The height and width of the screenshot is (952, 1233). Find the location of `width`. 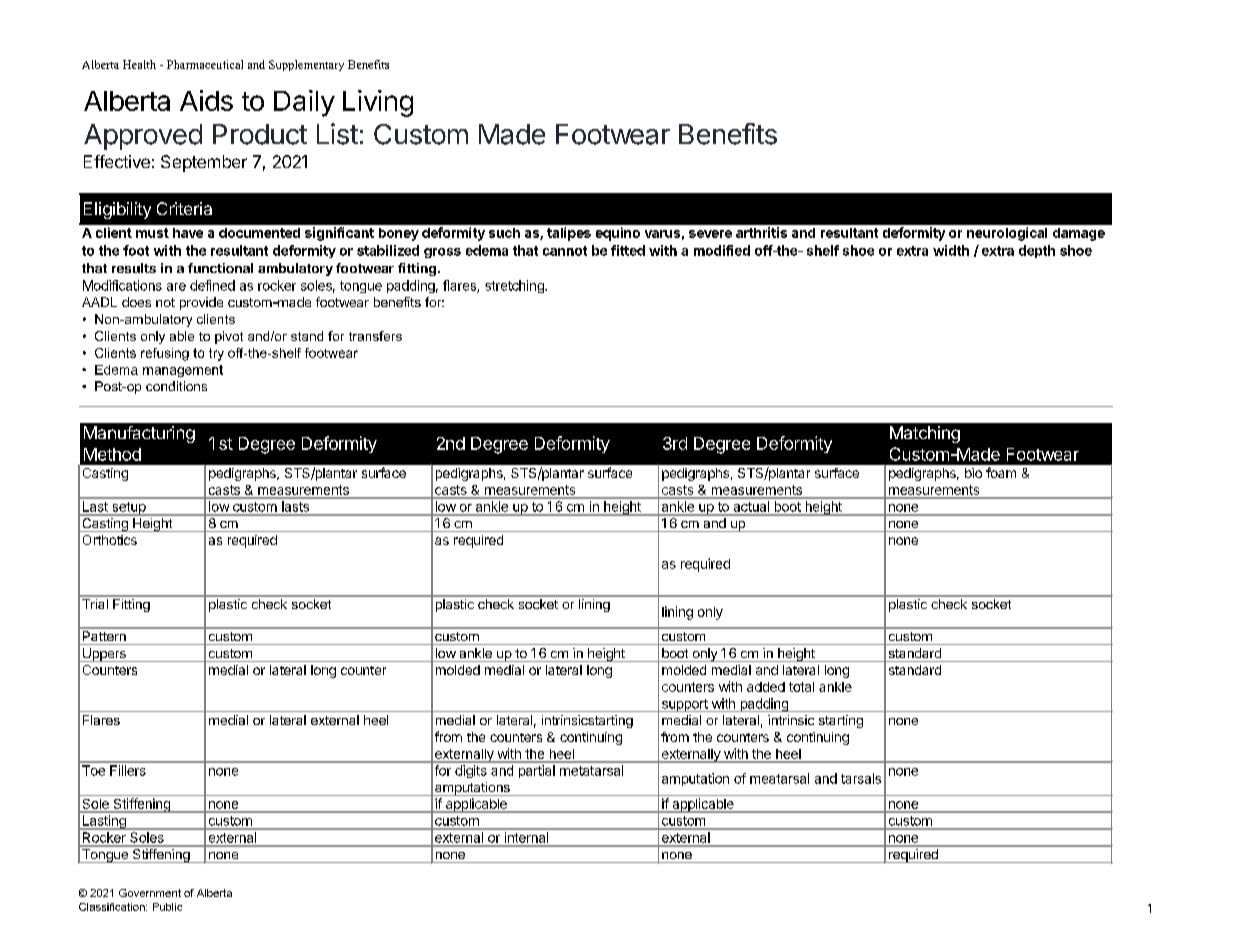

width is located at coordinates (951, 250).
